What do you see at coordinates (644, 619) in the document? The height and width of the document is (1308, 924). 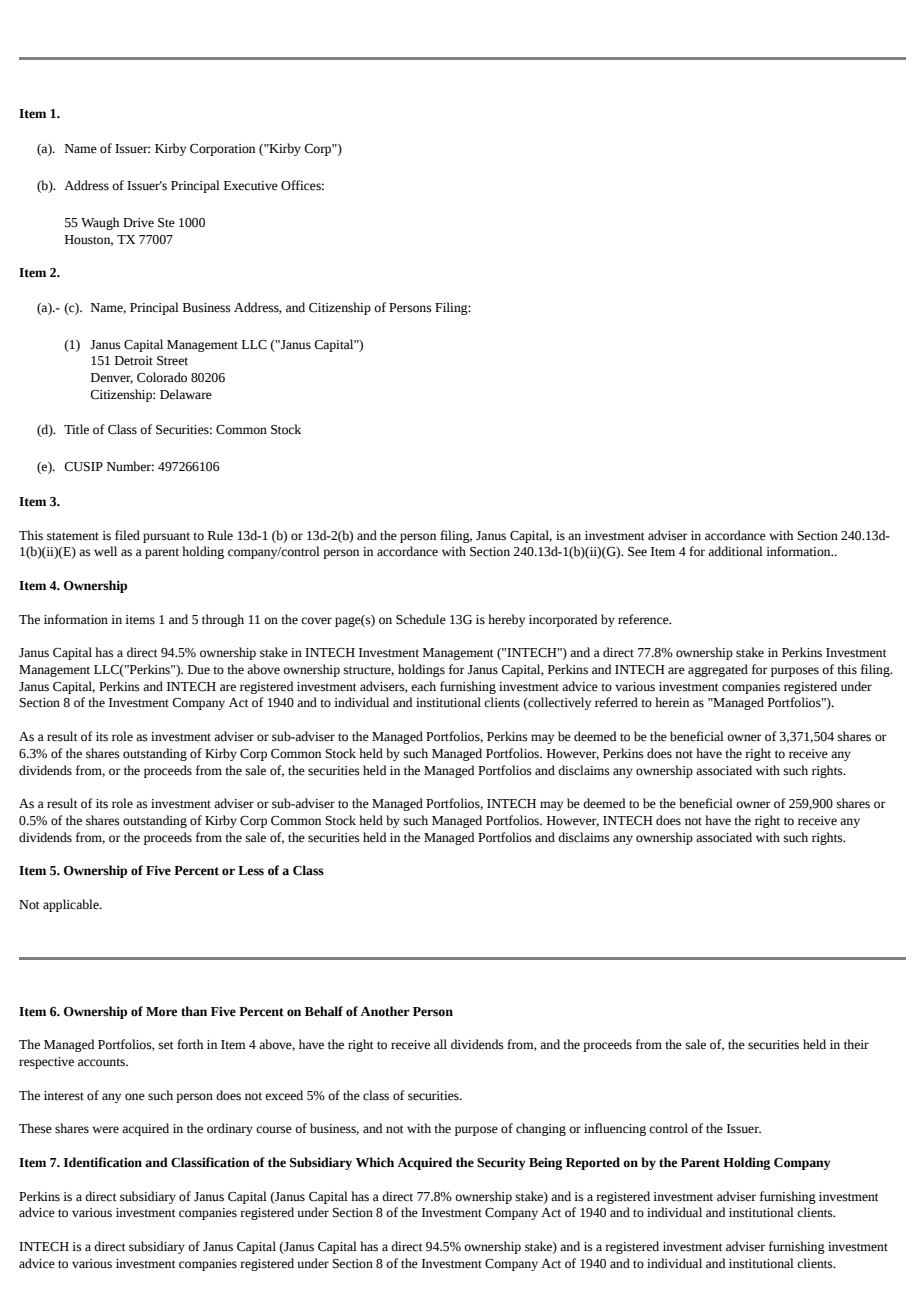 I see `reference` at bounding box center [644, 619].
